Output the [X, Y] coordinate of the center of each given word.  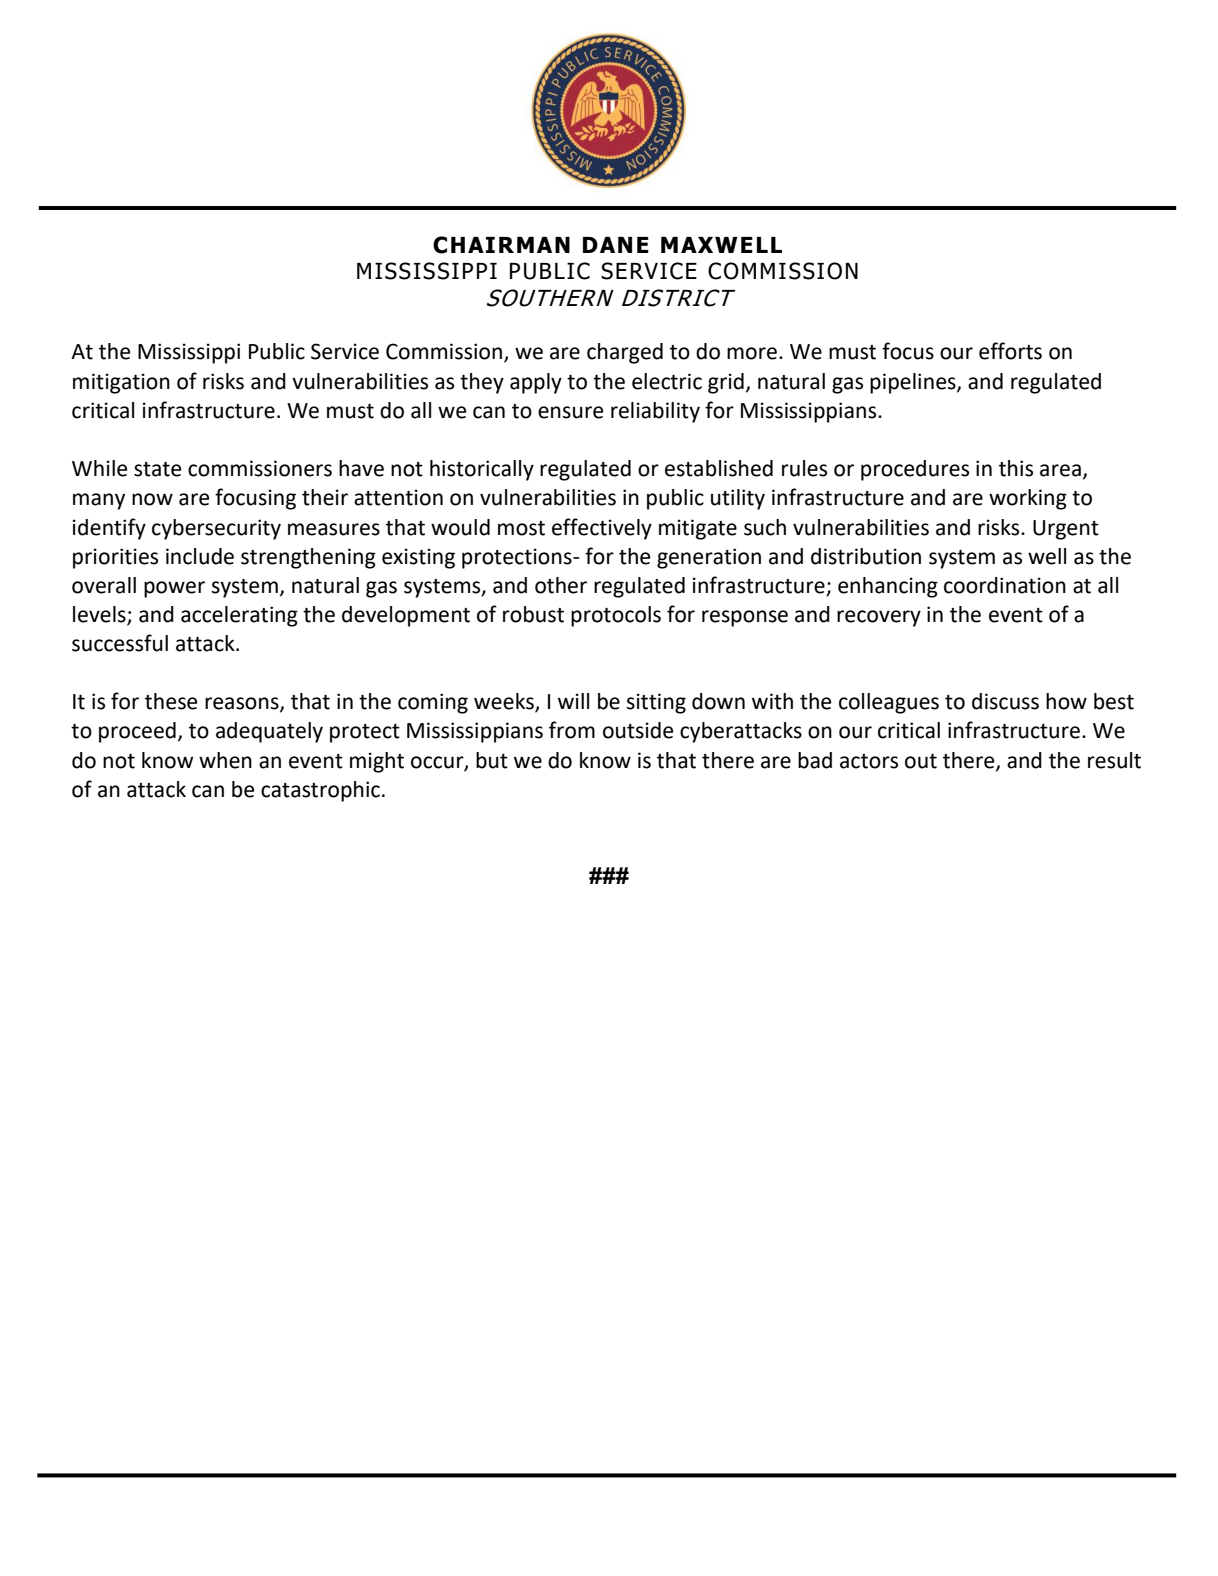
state [157, 469]
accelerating [239, 616]
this [1016, 468]
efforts [1010, 351]
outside [638, 730]
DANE [616, 245]
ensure [570, 412]
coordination [1005, 585]
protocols [616, 616]
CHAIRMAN [501, 245]
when [225, 760]
